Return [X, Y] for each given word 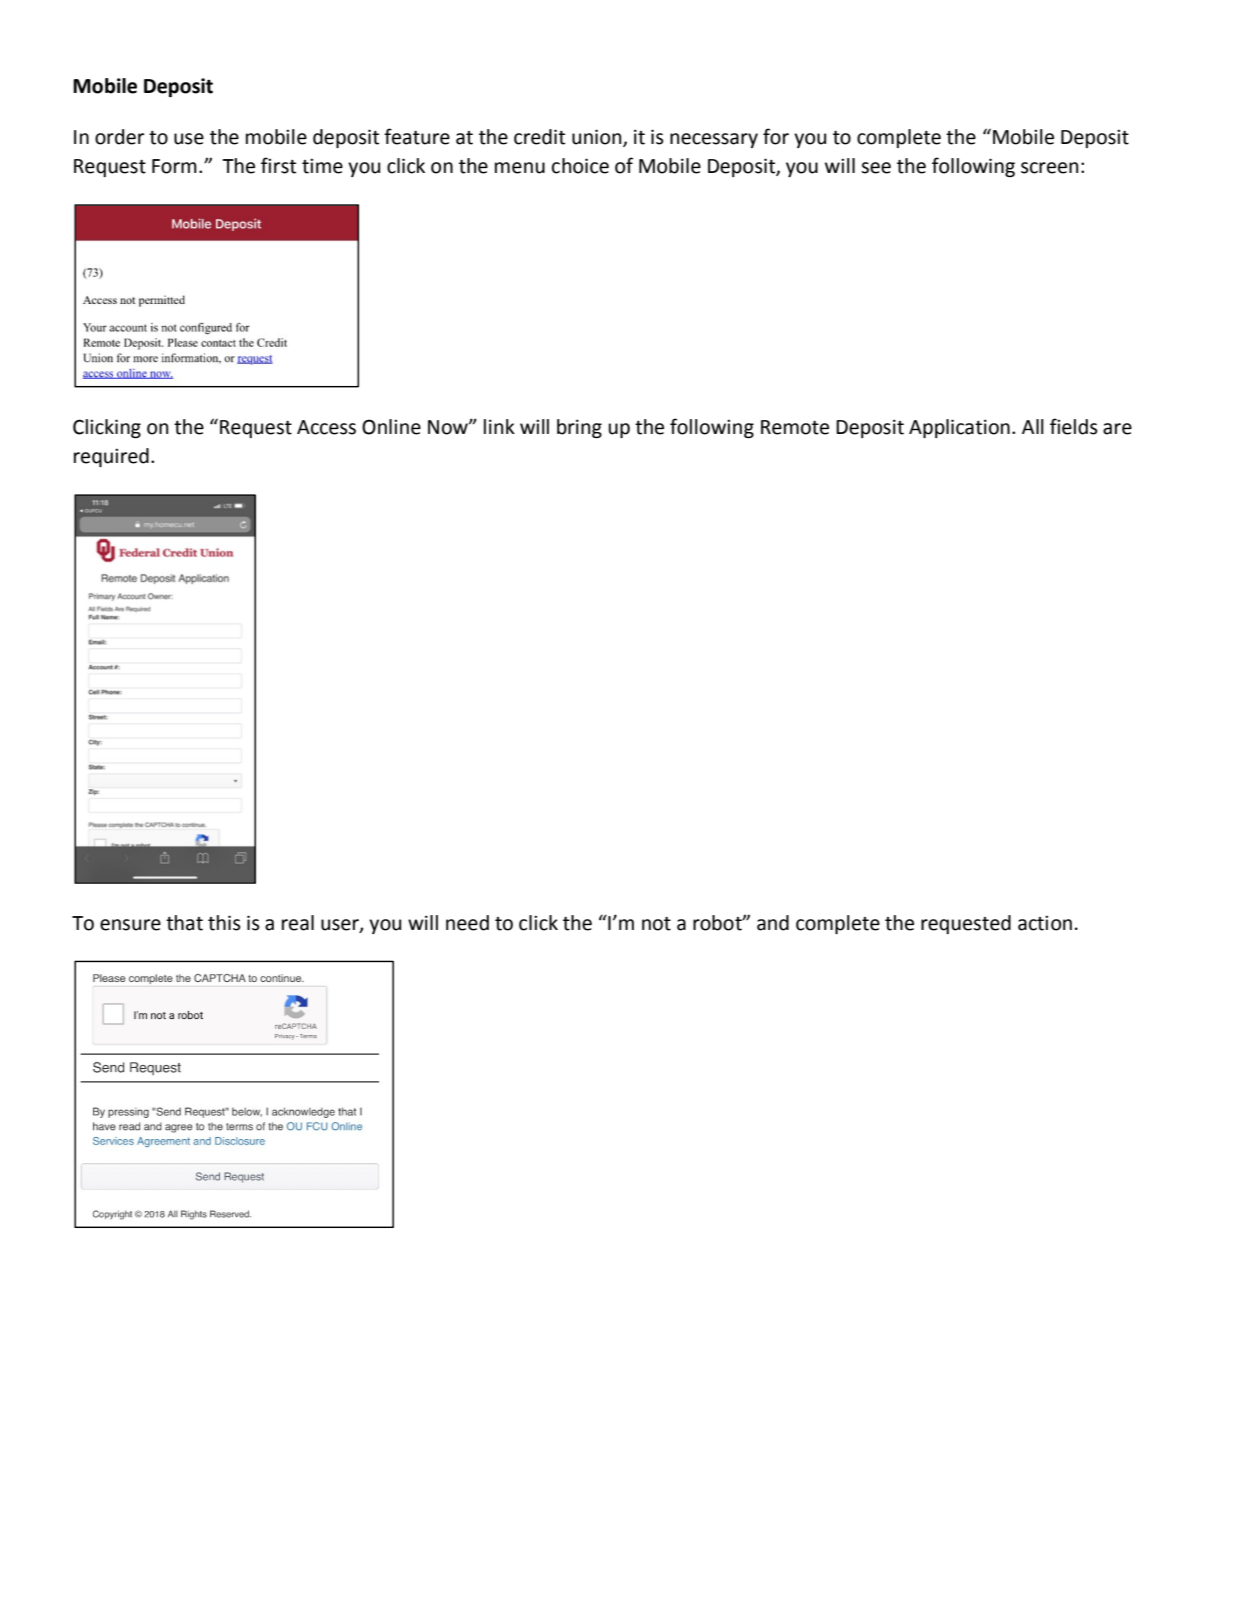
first [278, 165]
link [499, 426]
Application [959, 428]
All [1033, 426]
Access [326, 427]
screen [1049, 168]
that [184, 923]
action [1045, 923]
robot [718, 923]
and [773, 923]
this [224, 923]
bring [579, 428]
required [111, 457]
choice [580, 166]
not [656, 924]
